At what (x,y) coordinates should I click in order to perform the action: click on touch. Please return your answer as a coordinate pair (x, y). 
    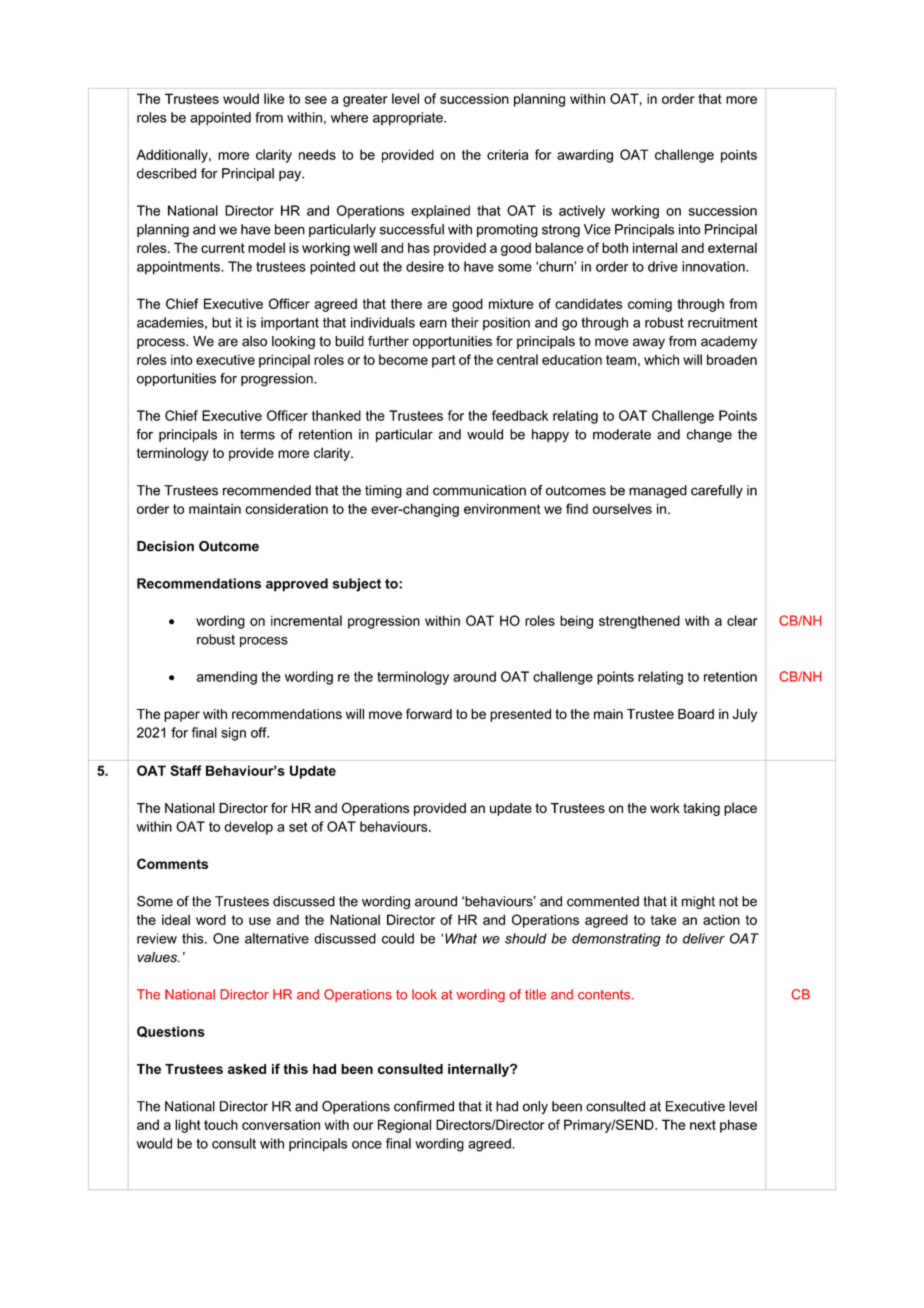
    Looking at the image, I should click on (221, 1125).
